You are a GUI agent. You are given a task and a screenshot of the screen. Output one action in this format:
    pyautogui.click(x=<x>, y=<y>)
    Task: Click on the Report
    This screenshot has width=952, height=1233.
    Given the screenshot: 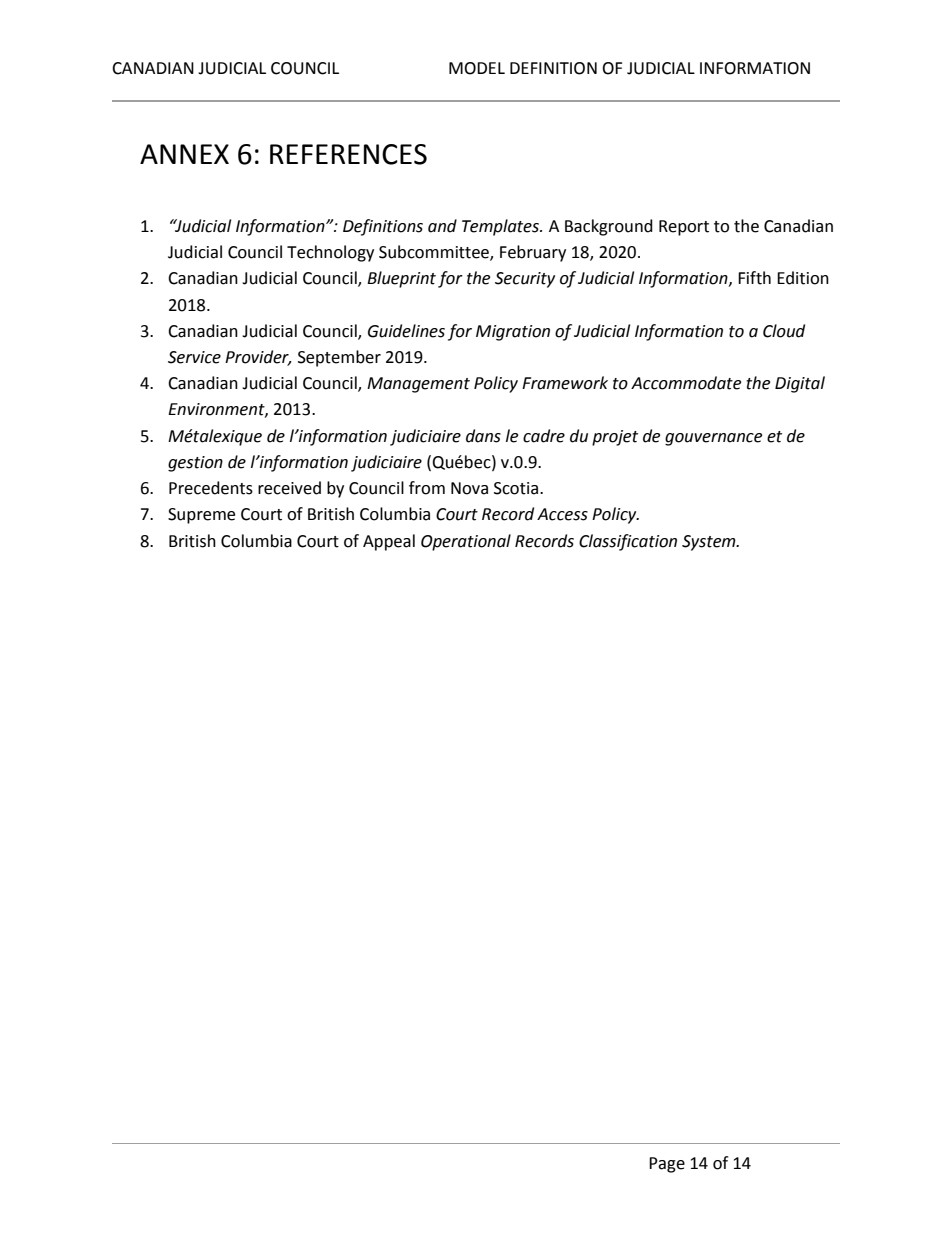 What is the action you would take?
    pyautogui.click(x=684, y=228)
